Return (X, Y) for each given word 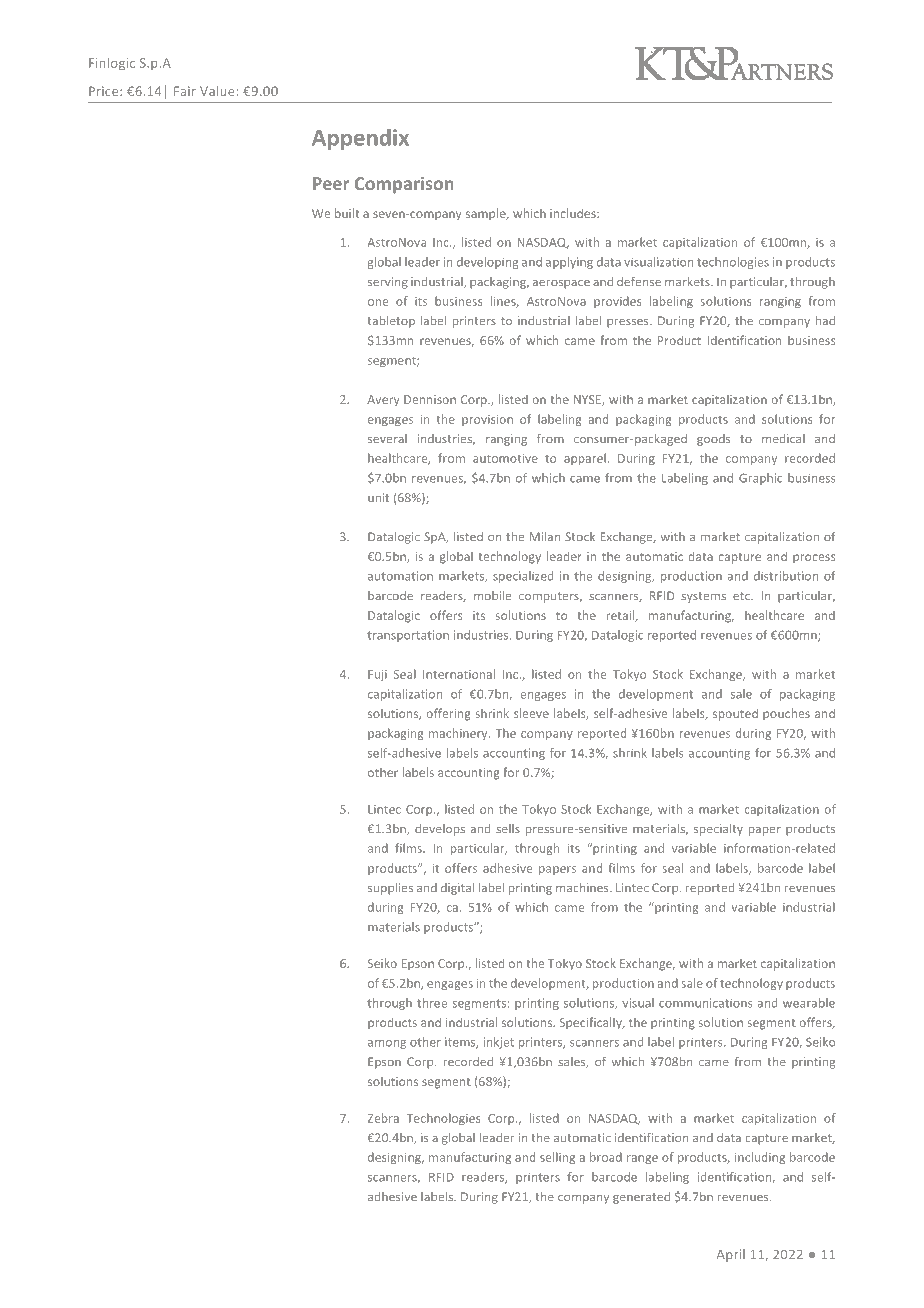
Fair (185, 91)
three (432, 1003)
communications (706, 1003)
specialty (718, 830)
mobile (492, 596)
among (387, 1044)
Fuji (377, 675)
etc (743, 596)
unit (378, 498)
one (378, 302)
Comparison (404, 185)
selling (557, 1158)
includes (574, 213)
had (825, 320)
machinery (459, 734)
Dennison (430, 399)
